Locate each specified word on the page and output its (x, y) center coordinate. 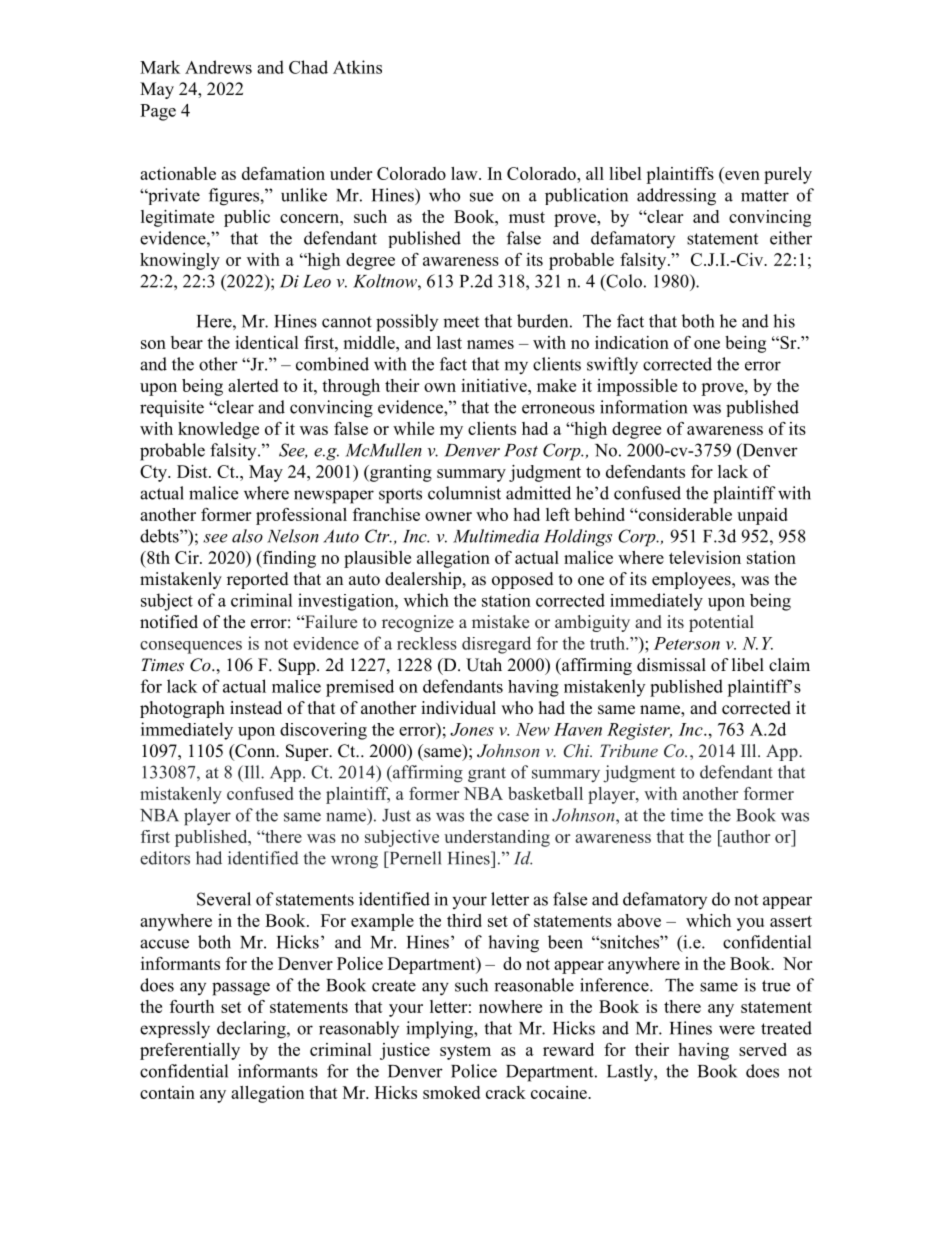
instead (256, 708)
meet (461, 322)
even (742, 175)
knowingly (180, 261)
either (791, 238)
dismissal (671, 665)
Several (224, 899)
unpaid (762, 516)
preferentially (190, 1051)
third (464, 920)
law (465, 173)
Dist (193, 471)
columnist (464, 493)
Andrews (218, 67)
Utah (484, 665)
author (745, 836)
